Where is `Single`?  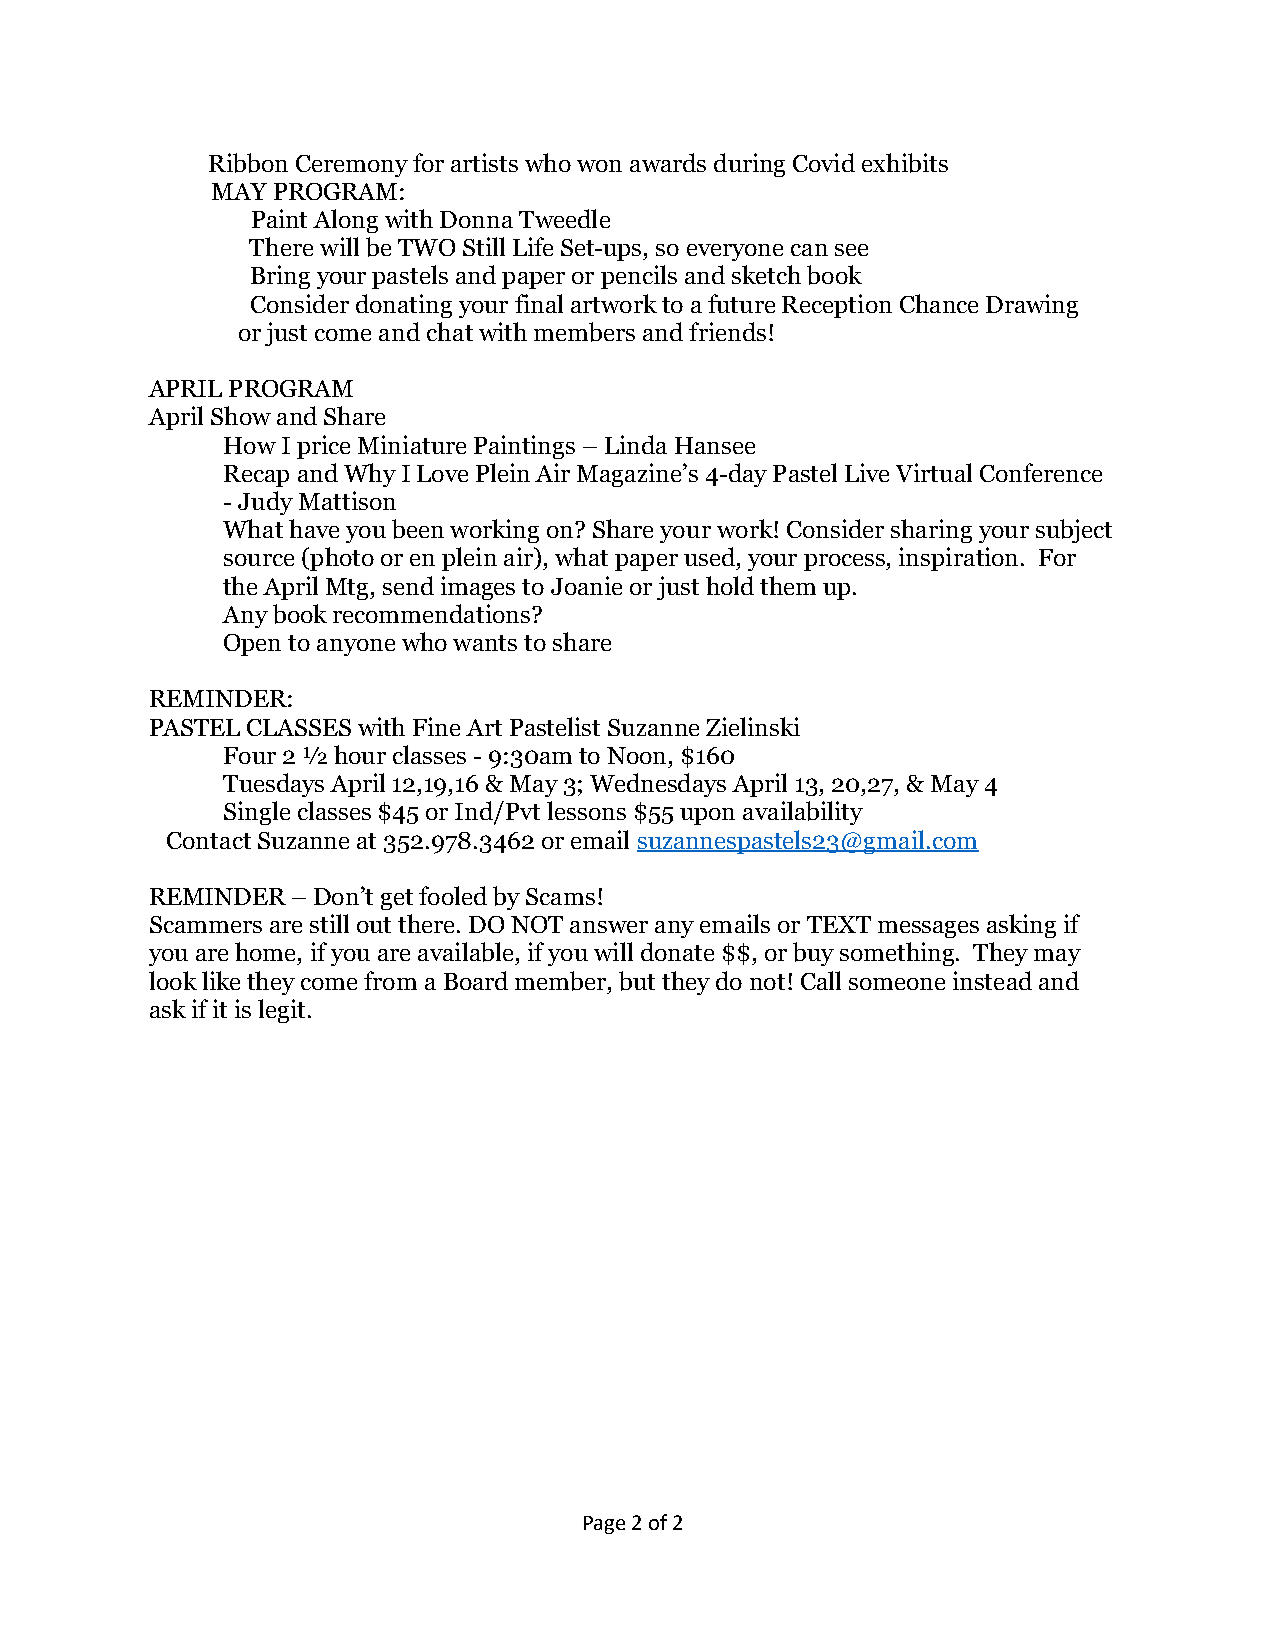 Single is located at coordinates (257, 813).
